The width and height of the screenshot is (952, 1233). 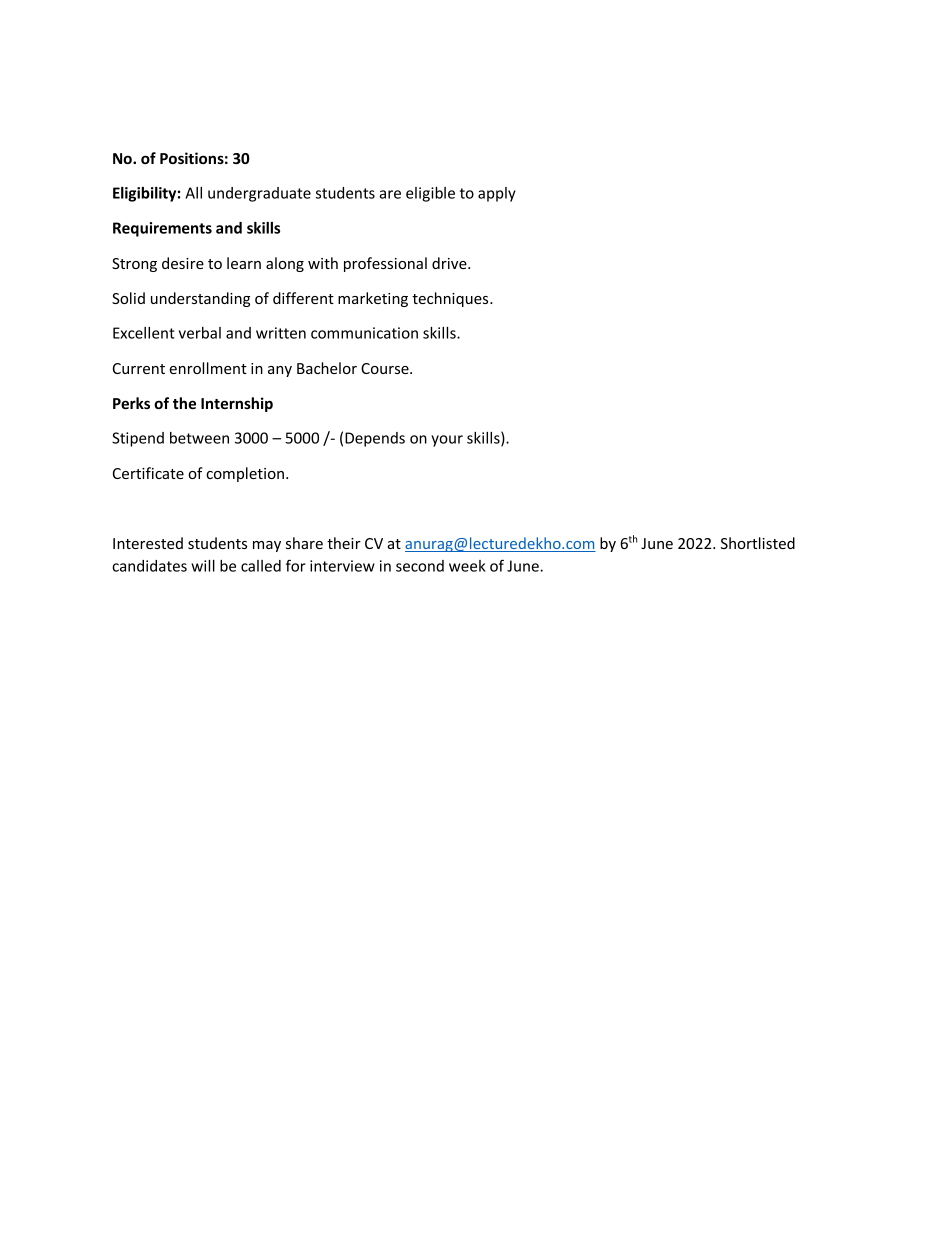 I want to click on drive, so click(x=450, y=263).
